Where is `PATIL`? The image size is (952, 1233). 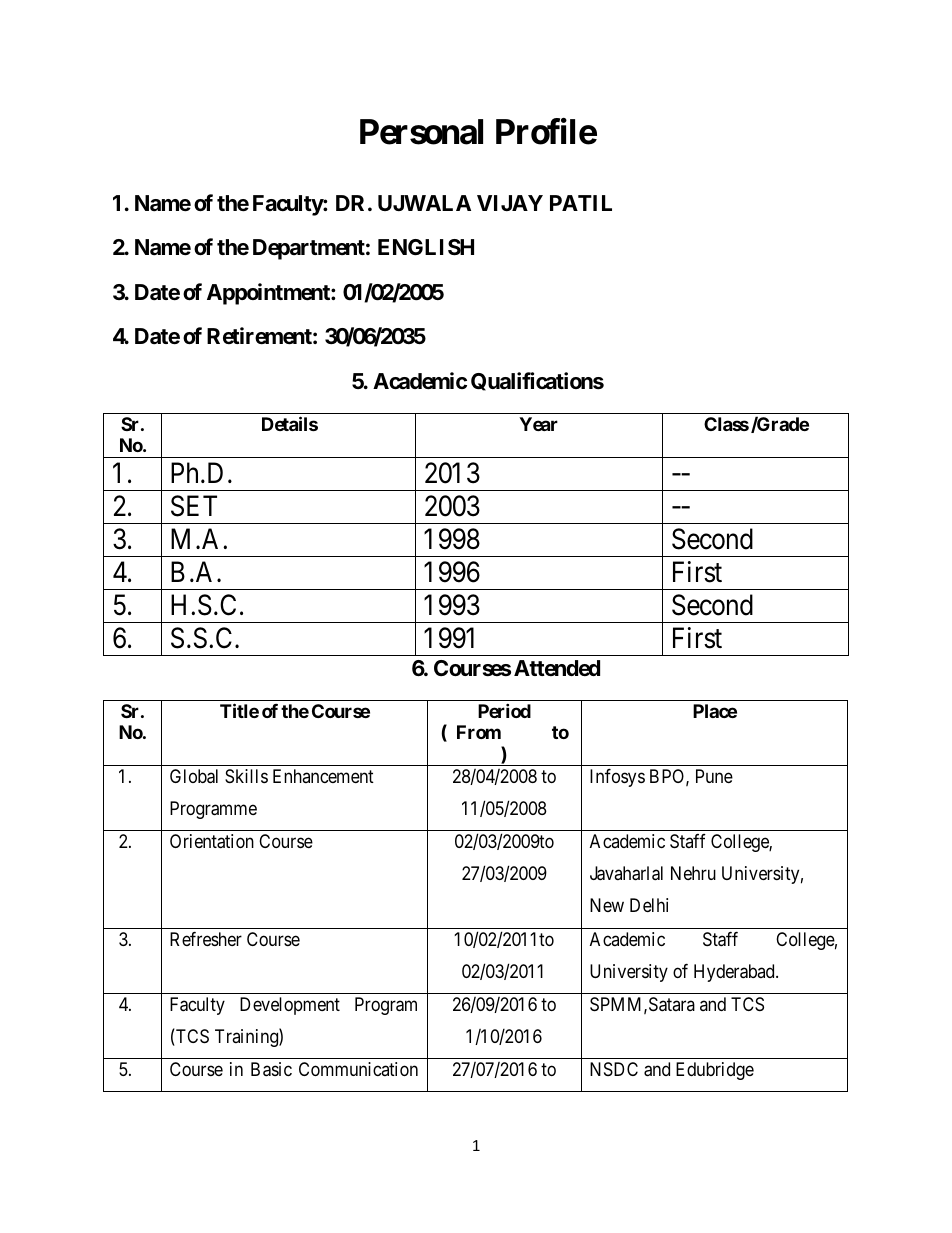
PATIL is located at coordinates (581, 203).
